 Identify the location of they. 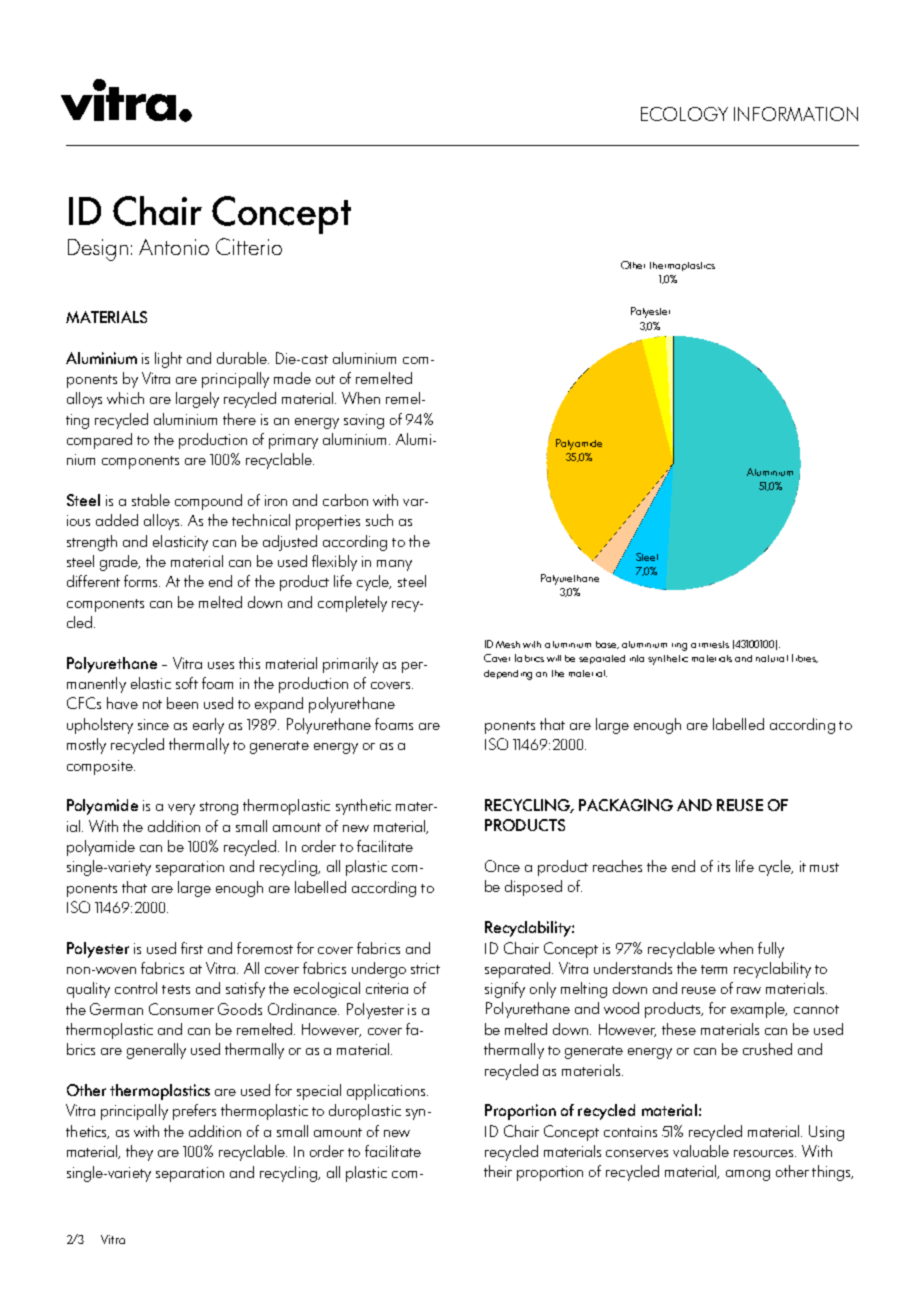
(139, 1153).
